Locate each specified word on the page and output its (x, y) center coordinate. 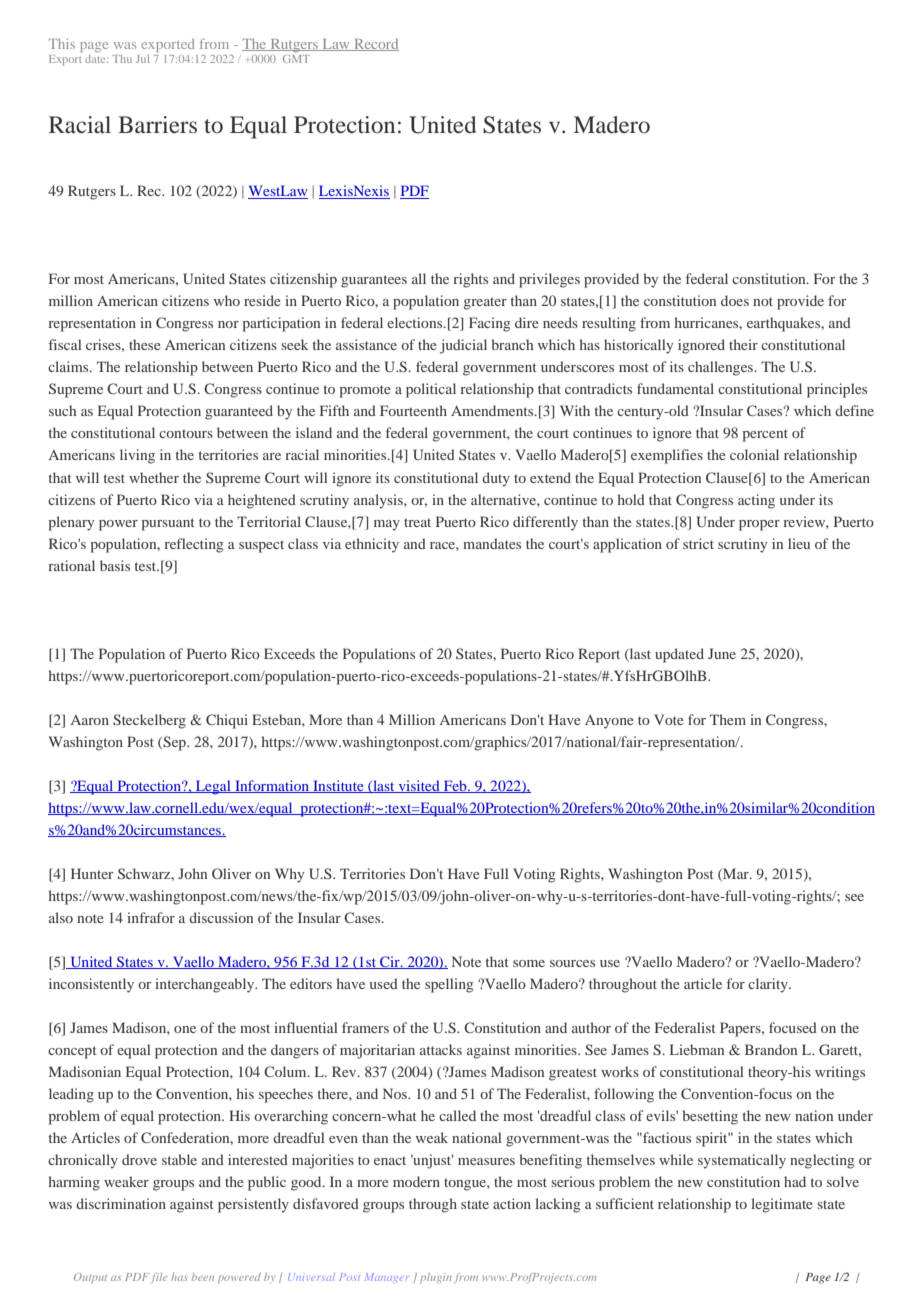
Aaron (90, 720)
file (159, 1278)
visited (419, 786)
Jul (142, 59)
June (722, 653)
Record (375, 45)
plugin (436, 1278)
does (735, 300)
